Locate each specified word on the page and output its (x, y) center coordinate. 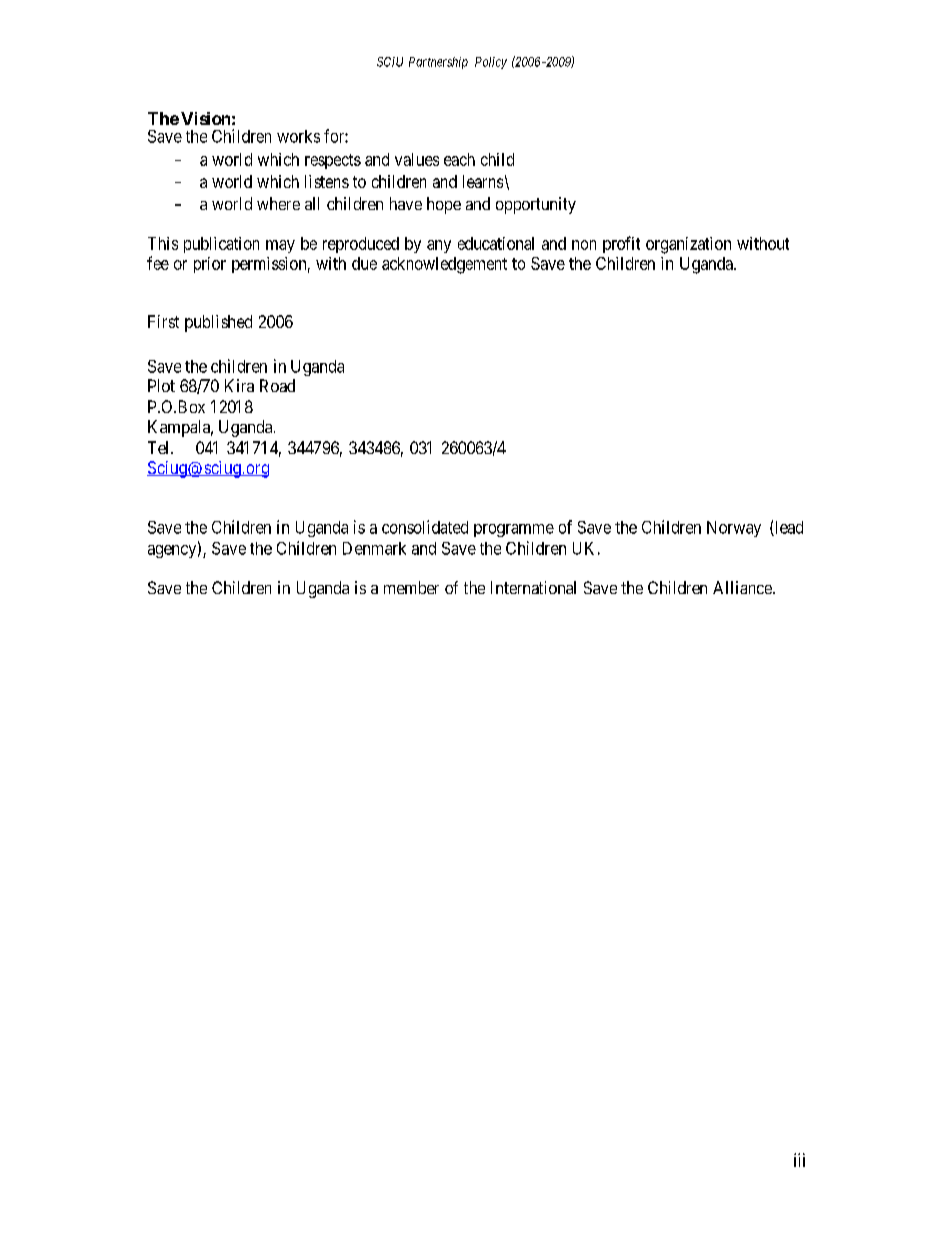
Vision (205, 118)
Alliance (743, 587)
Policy (491, 63)
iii (799, 1160)
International (533, 587)
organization (688, 245)
